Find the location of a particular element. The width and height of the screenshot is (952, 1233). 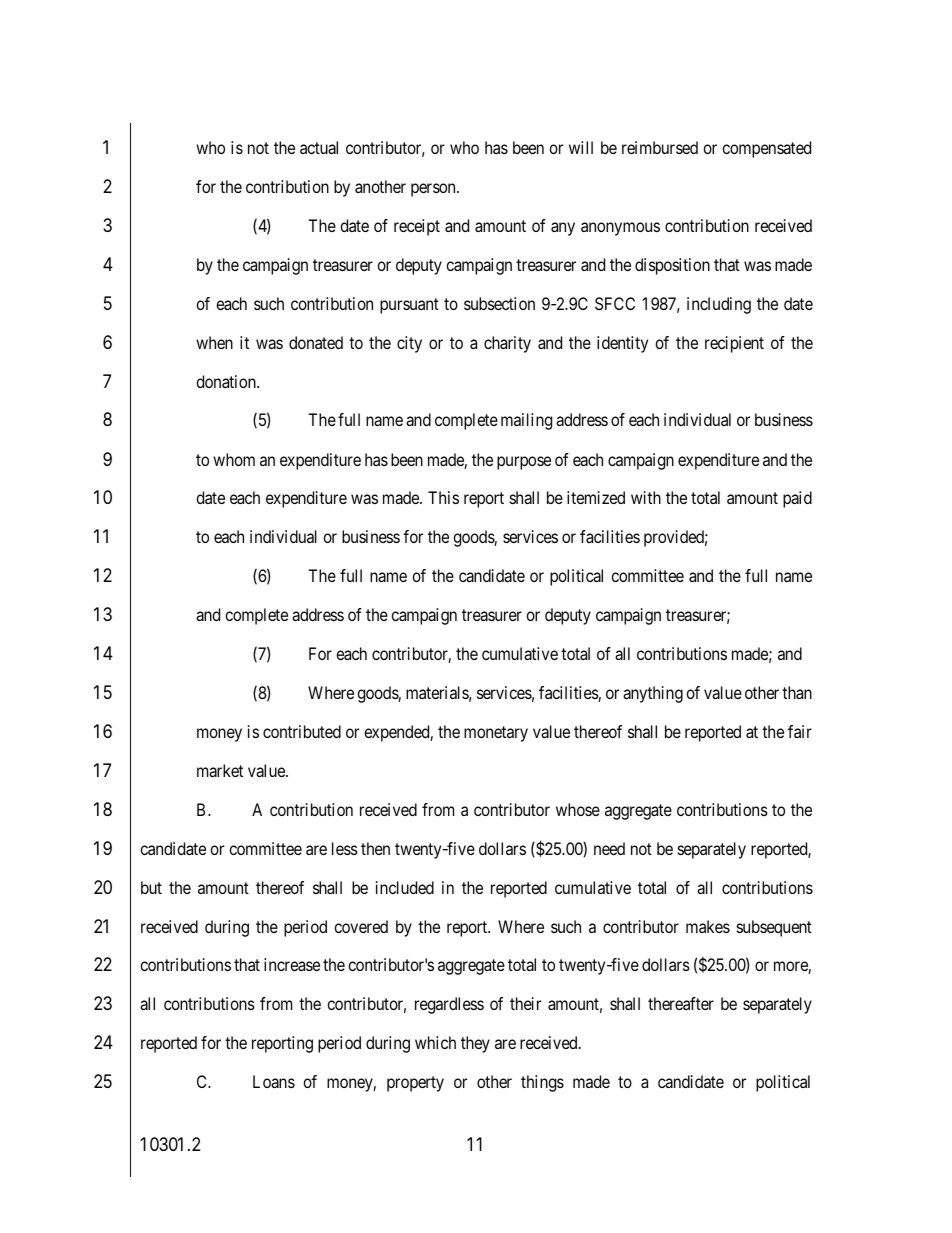

they is located at coordinates (475, 1044).
